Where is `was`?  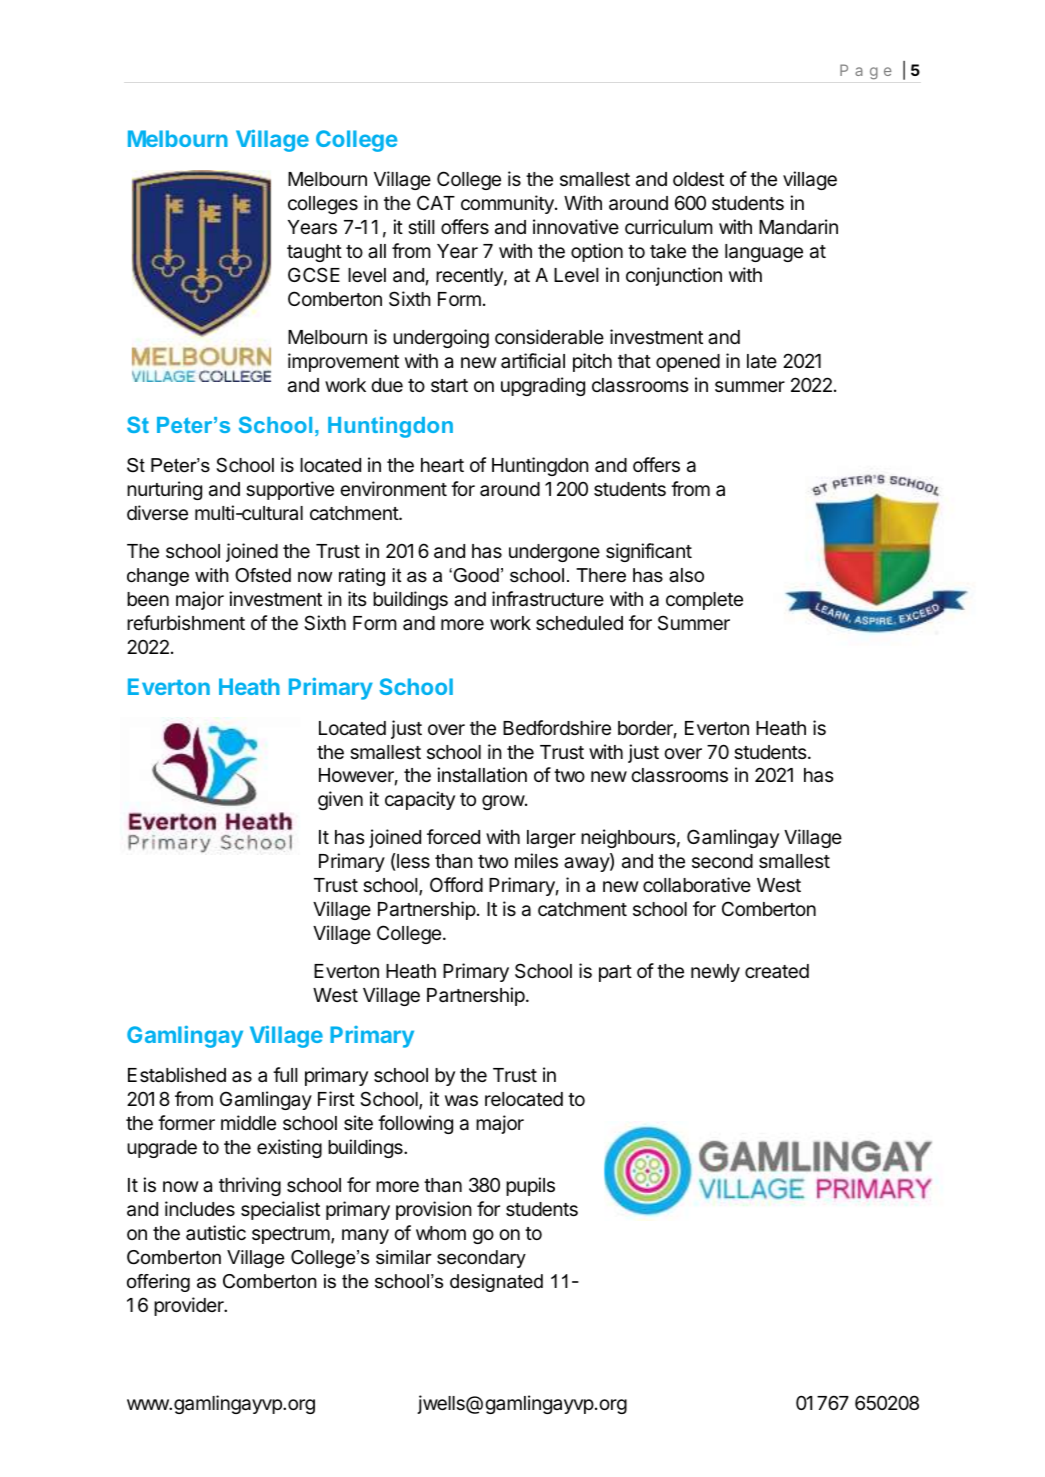
was is located at coordinates (461, 1101).
